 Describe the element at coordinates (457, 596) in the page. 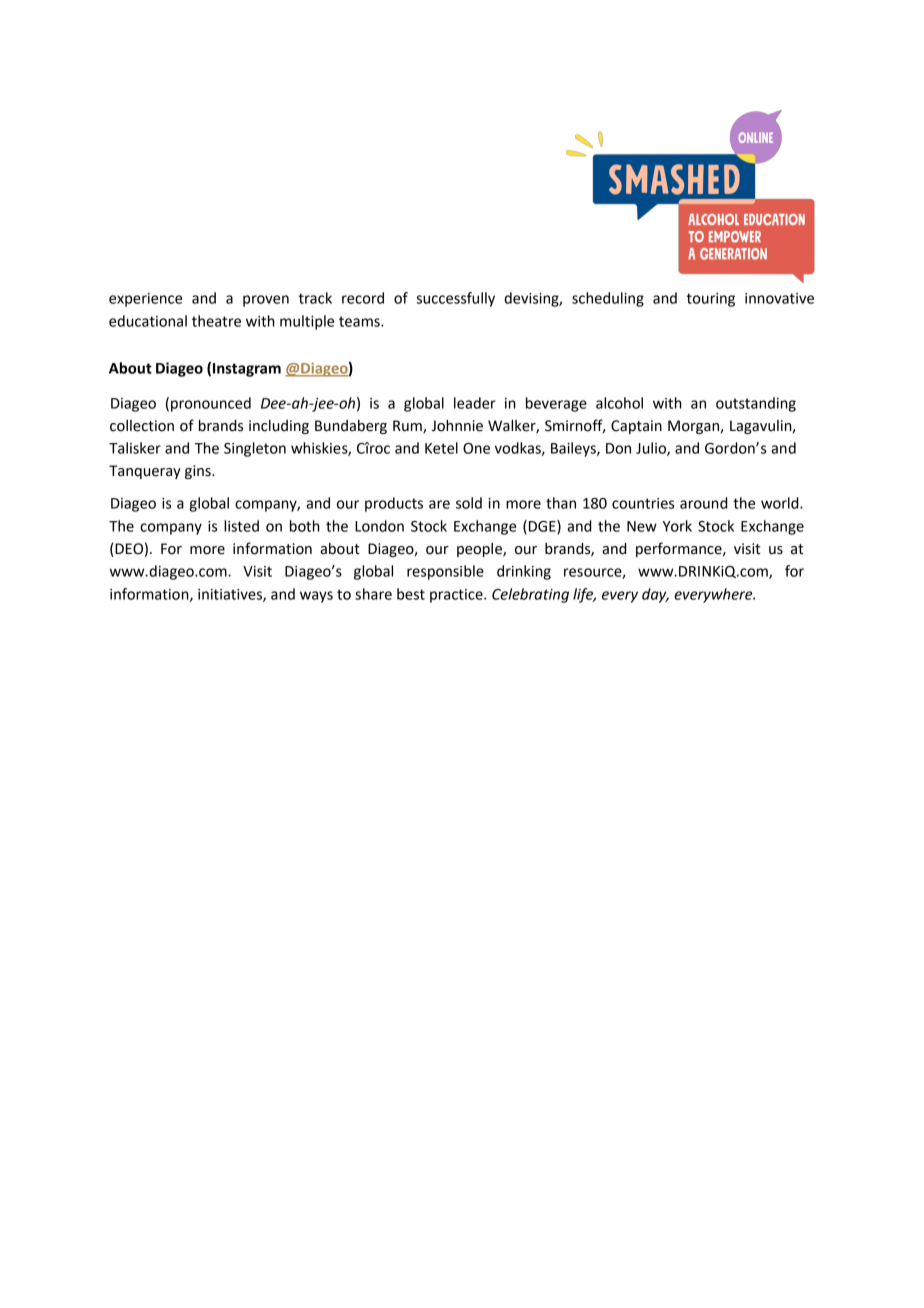

I see `practice` at that location.
